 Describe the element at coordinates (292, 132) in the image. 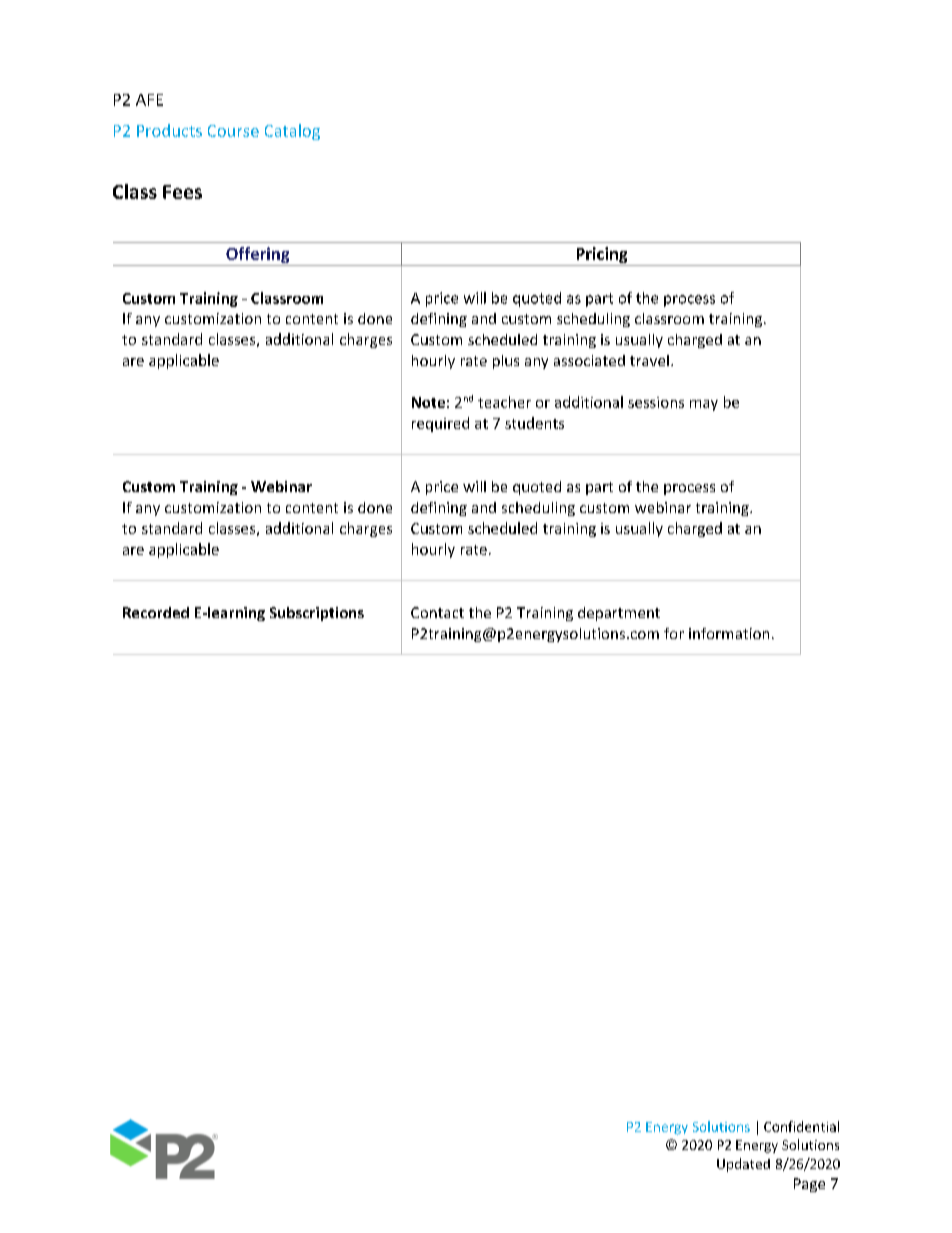

I see `Catalog` at that location.
